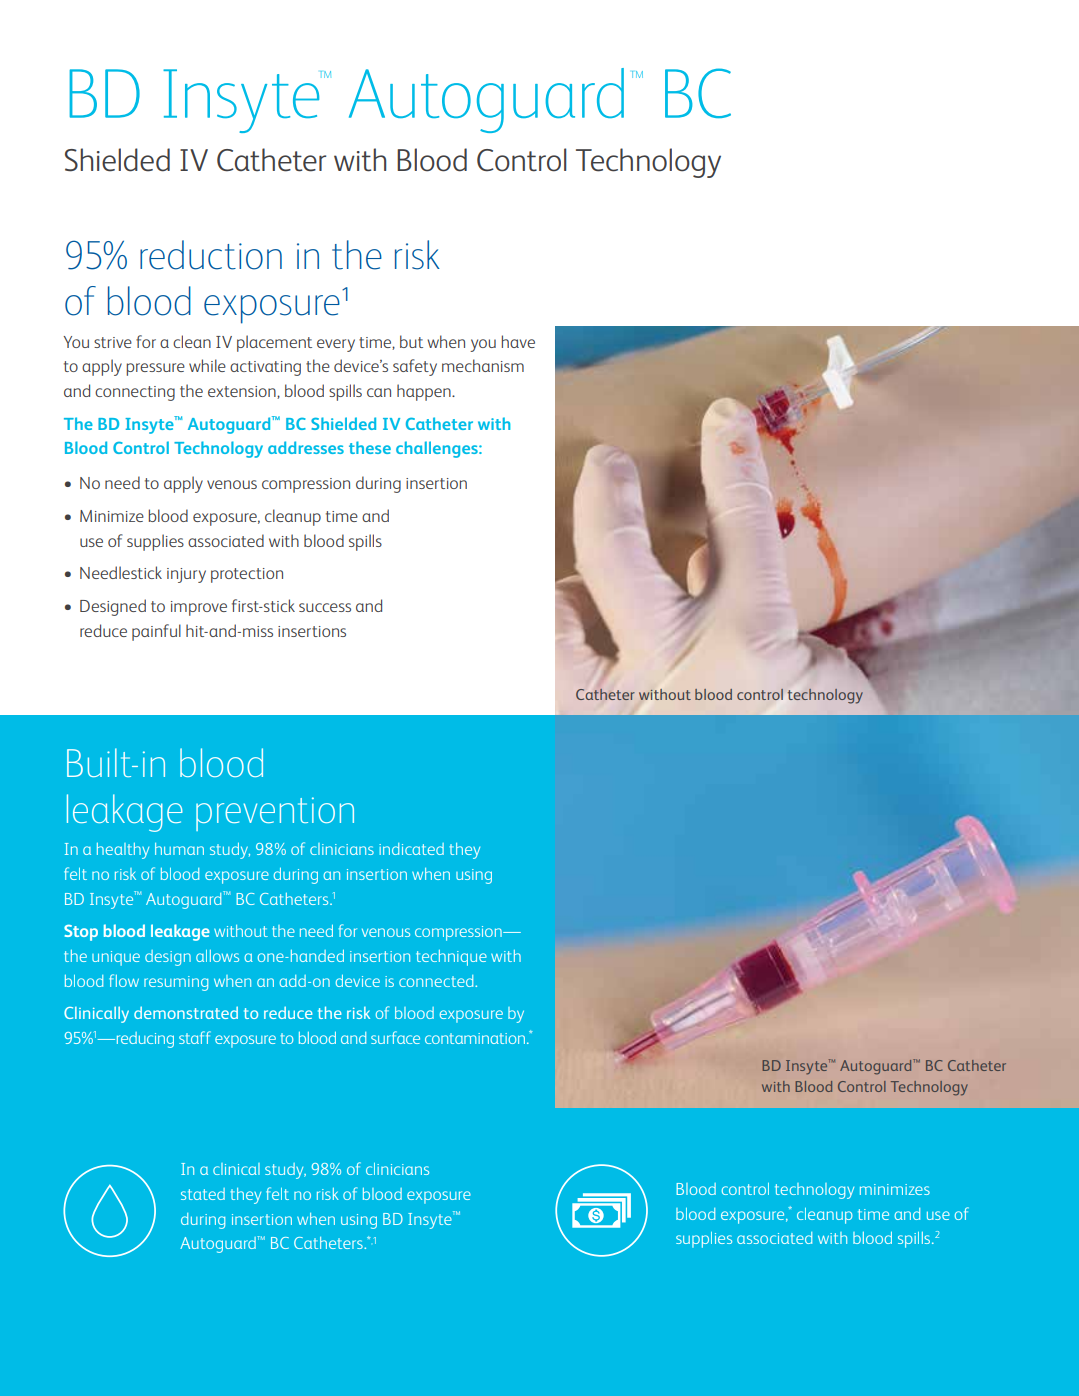 The width and height of the image is (1079, 1396). I want to click on stated, so click(203, 1194).
